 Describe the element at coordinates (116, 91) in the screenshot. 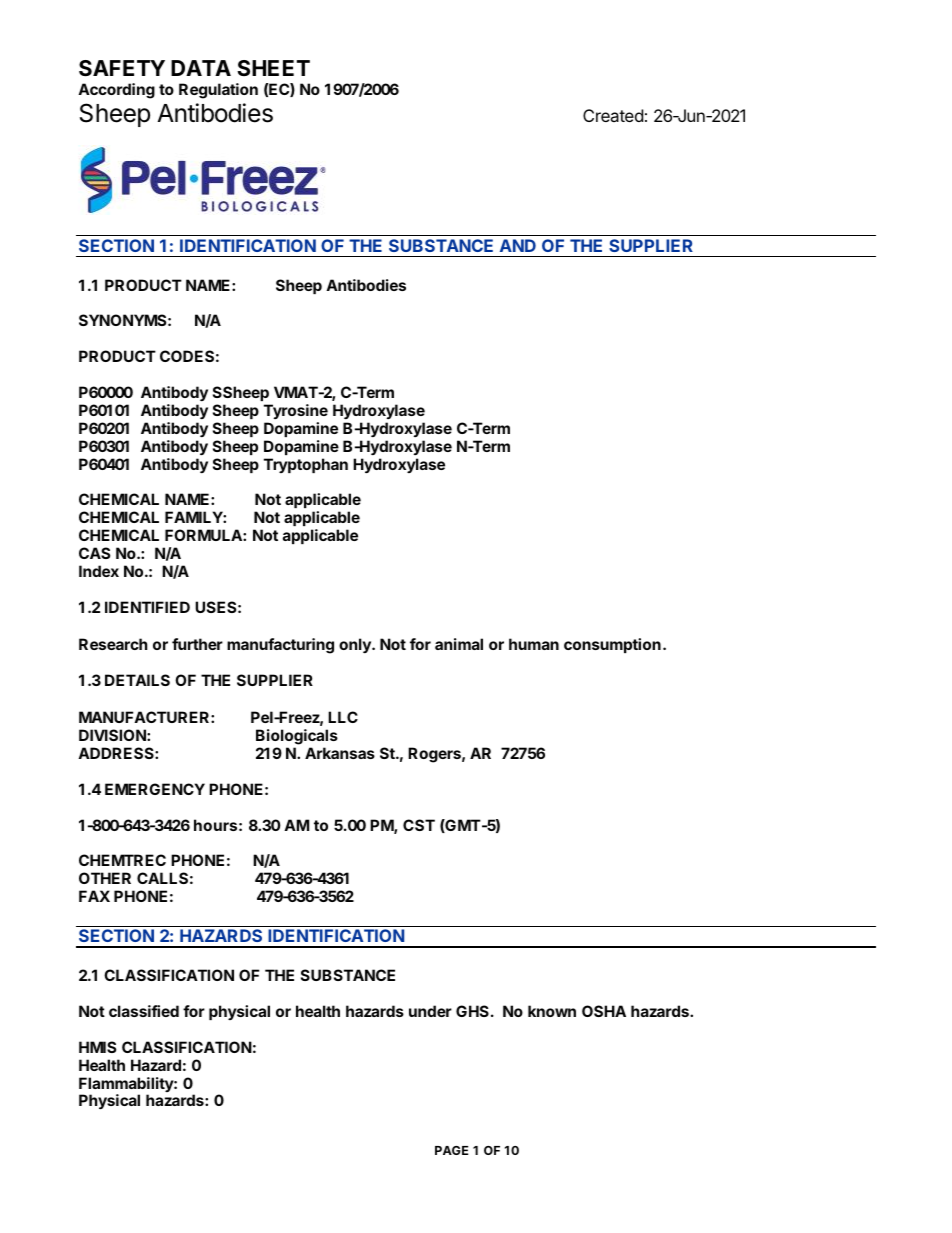

I see `According` at that location.
